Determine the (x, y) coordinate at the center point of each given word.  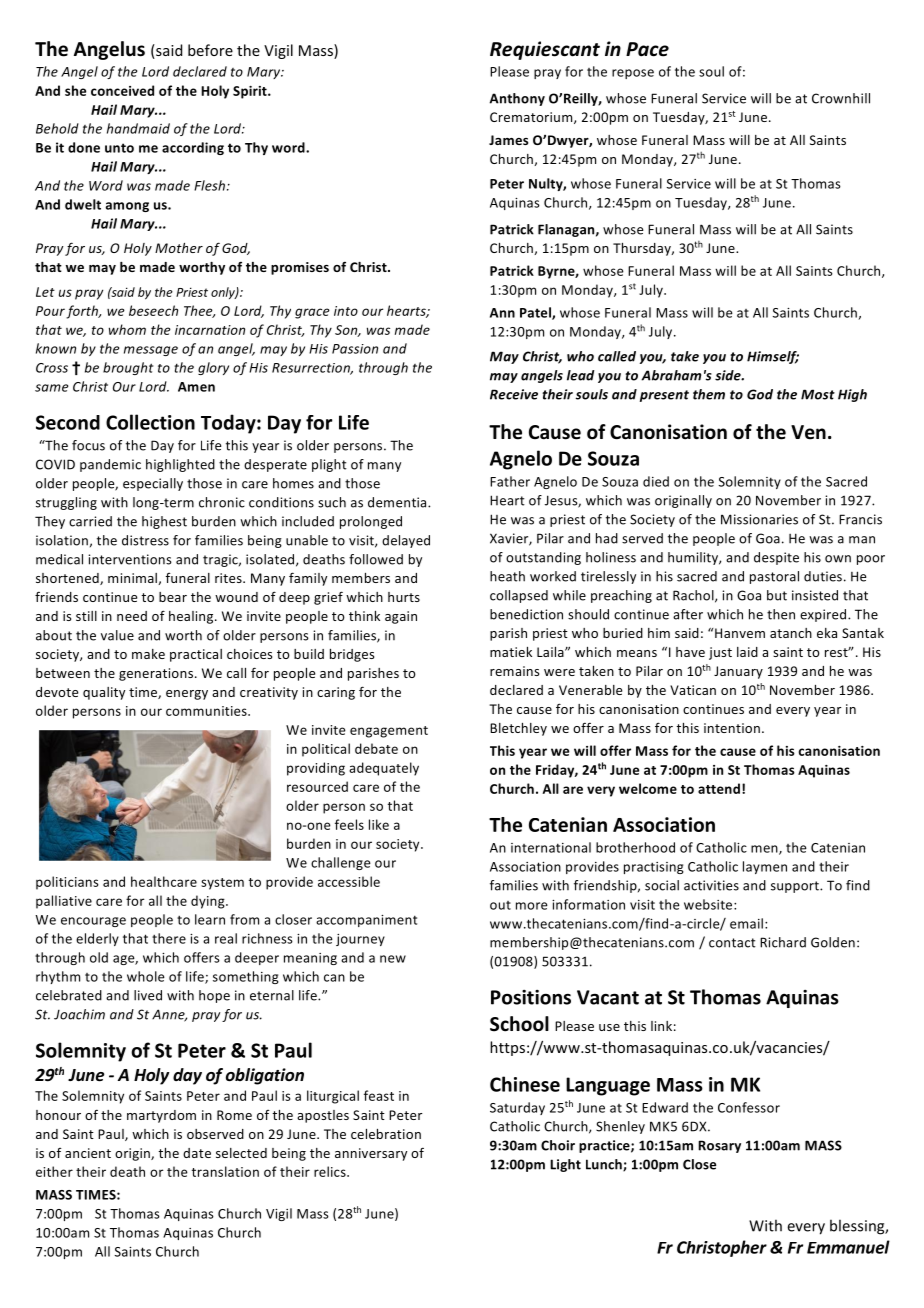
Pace (647, 49)
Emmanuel (848, 1247)
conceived (122, 90)
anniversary (371, 1154)
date (197, 1153)
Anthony (517, 99)
